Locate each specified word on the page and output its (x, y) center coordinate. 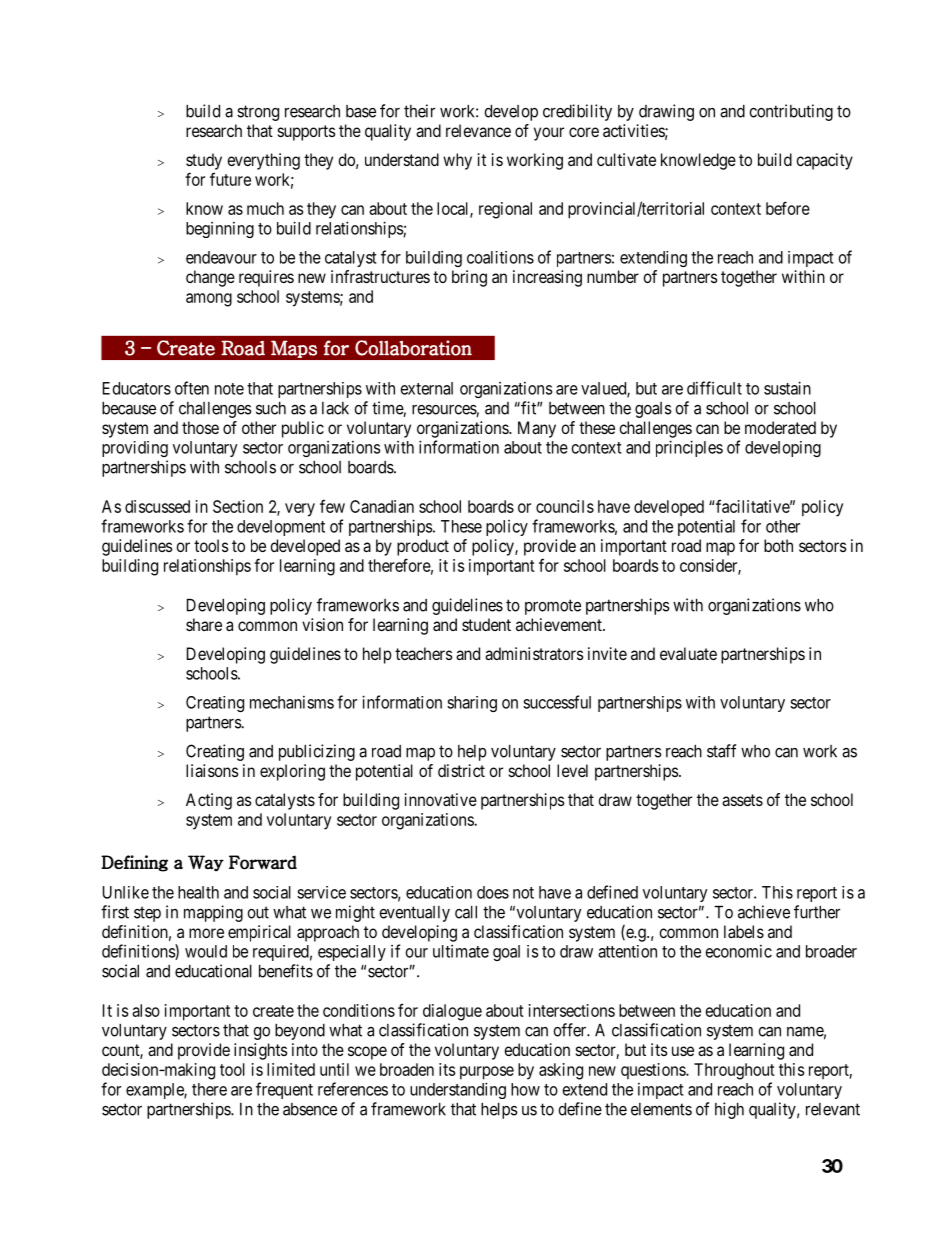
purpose (487, 1073)
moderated (780, 427)
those (200, 427)
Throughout (734, 1071)
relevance (478, 130)
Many (537, 429)
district (461, 770)
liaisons (212, 770)
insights (261, 1051)
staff (721, 751)
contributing (791, 112)
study (204, 161)
